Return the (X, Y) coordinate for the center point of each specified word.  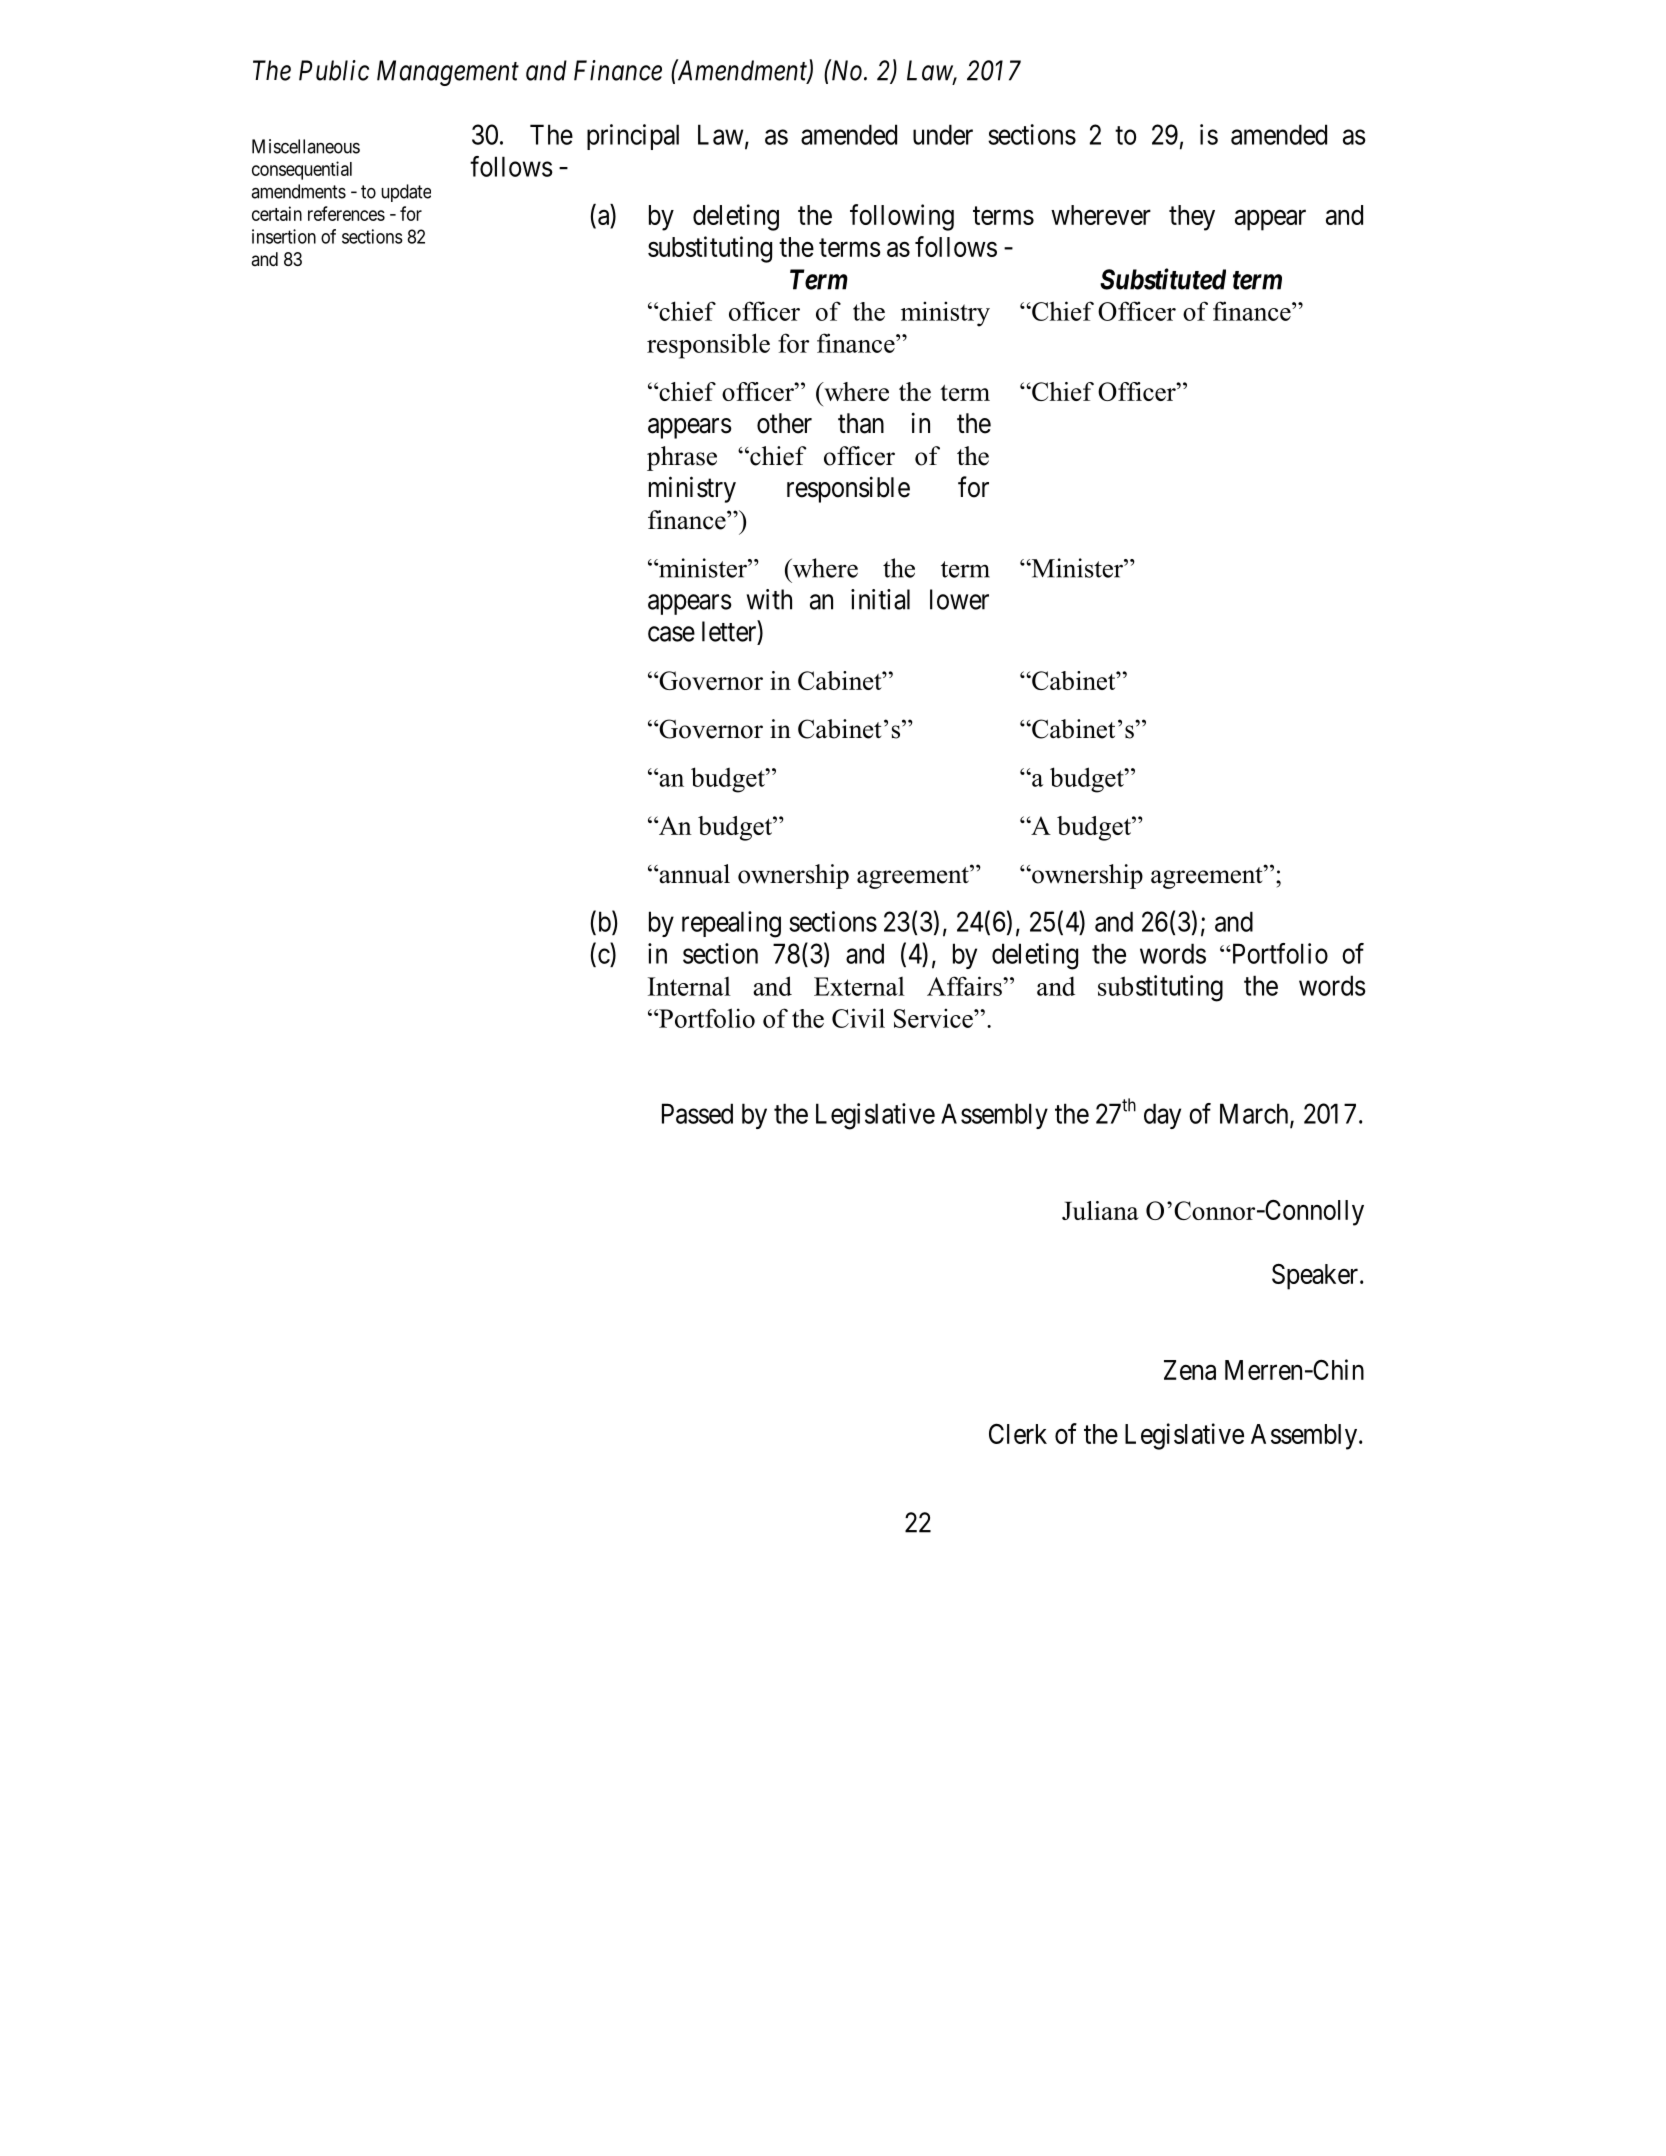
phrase (682, 458)
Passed (697, 1113)
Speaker (1316, 1277)
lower (959, 599)
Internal (689, 986)
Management (448, 73)
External (859, 986)
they (1192, 218)
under (943, 134)
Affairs (965, 986)
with (769, 599)
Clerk (1018, 1433)
